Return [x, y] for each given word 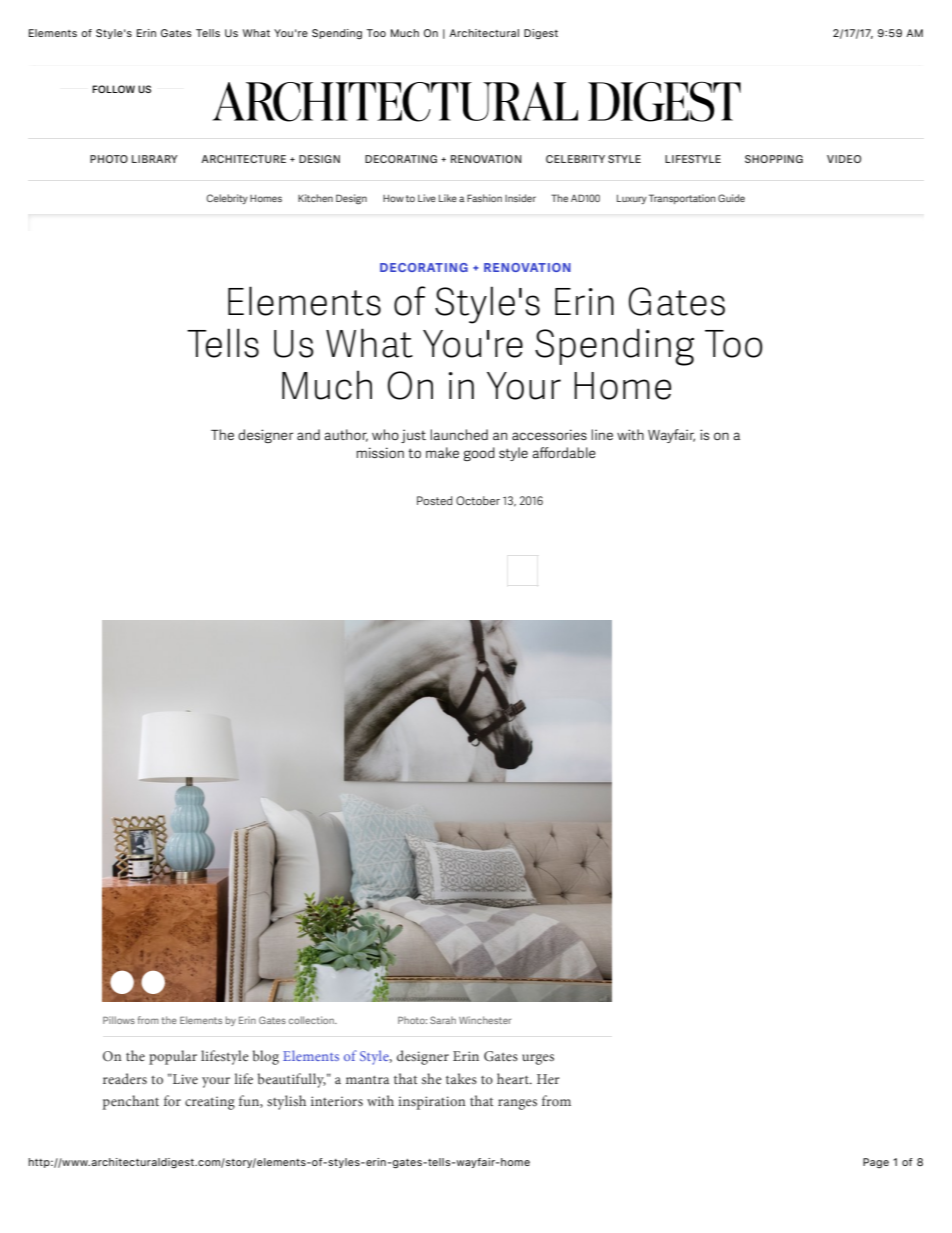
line [602, 434]
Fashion [484, 198]
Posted [434, 500]
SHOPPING [774, 159]
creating [210, 1103]
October [478, 500]
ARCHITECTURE [243, 159]
